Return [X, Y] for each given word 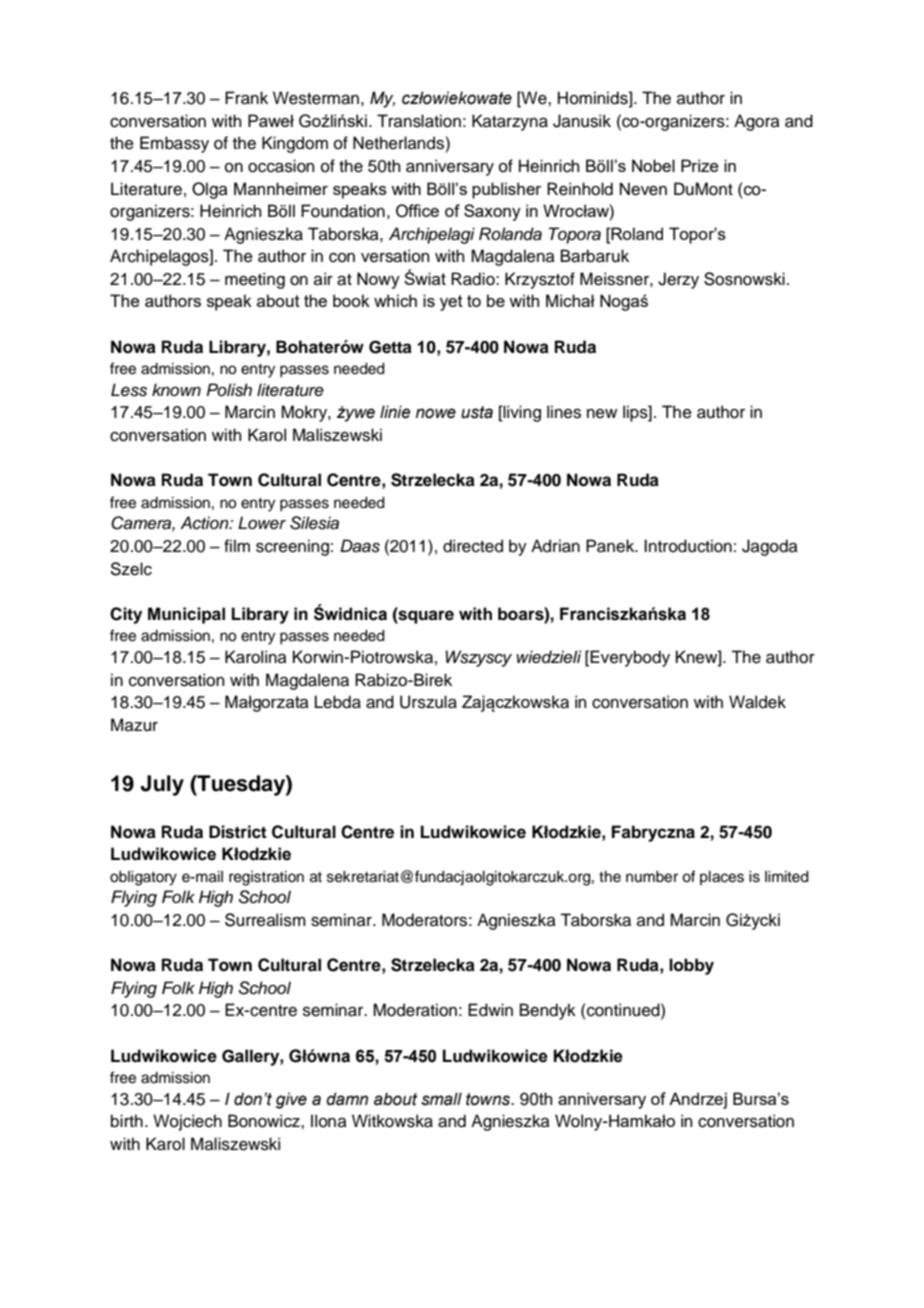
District [238, 832]
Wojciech [187, 1122]
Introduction [688, 546]
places [722, 878]
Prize [699, 165]
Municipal [186, 615]
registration [266, 878]
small [441, 1099]
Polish [229, 390]
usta [477, 412]
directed [473, 546]
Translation [419, 121]
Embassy [174, 144]
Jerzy [678, 280]
